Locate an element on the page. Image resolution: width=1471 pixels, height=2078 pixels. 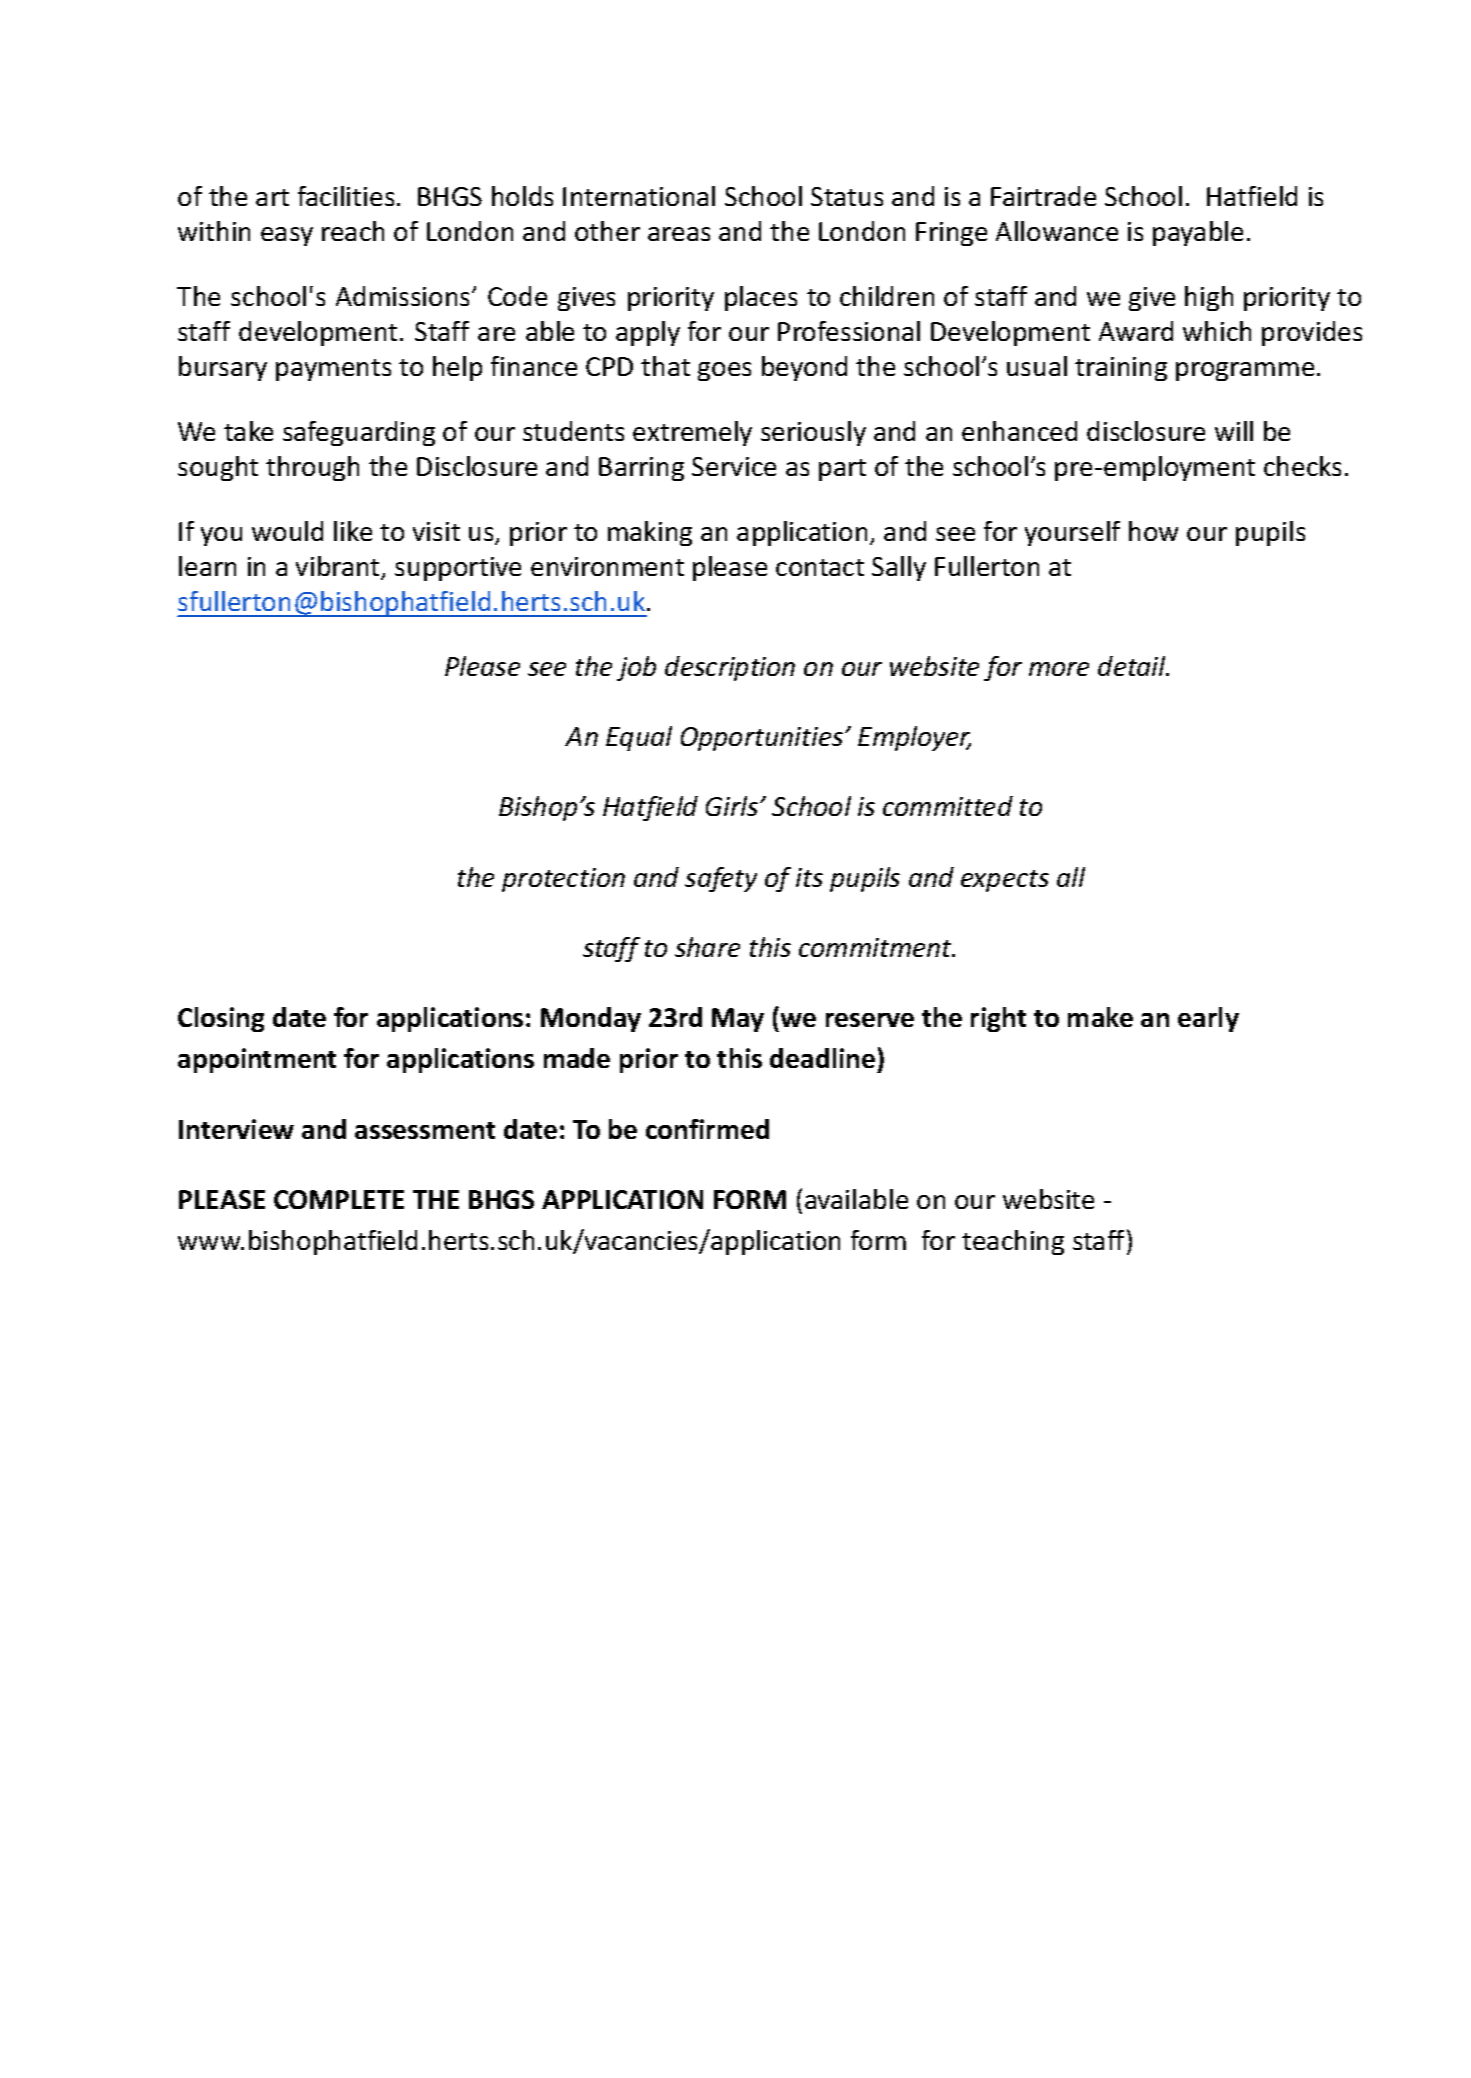
confirmed is located at coordinates (707, 1129).
